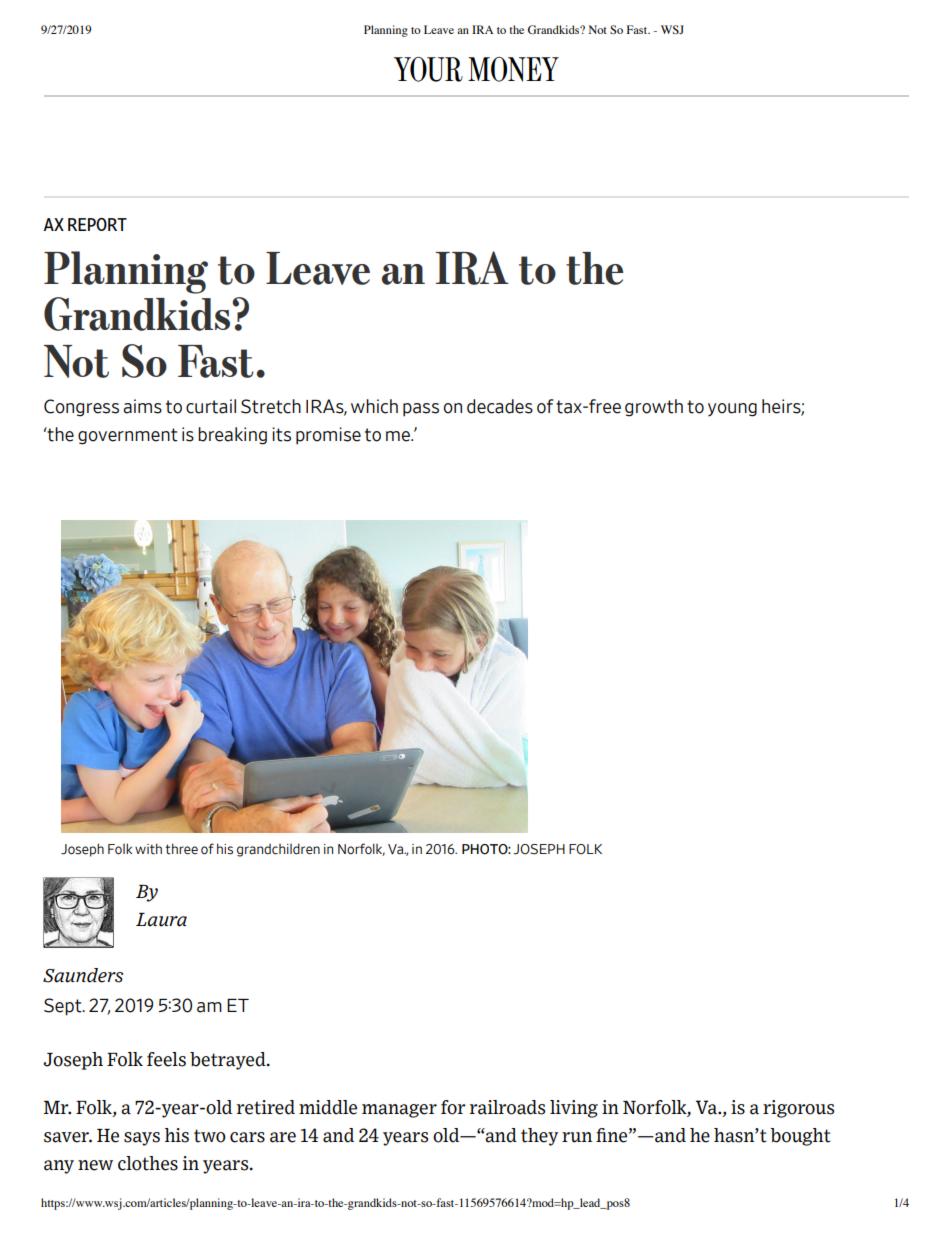 The height and width of the screenshot is (1233, 952). I want to click on for, so click(453, 1107).
